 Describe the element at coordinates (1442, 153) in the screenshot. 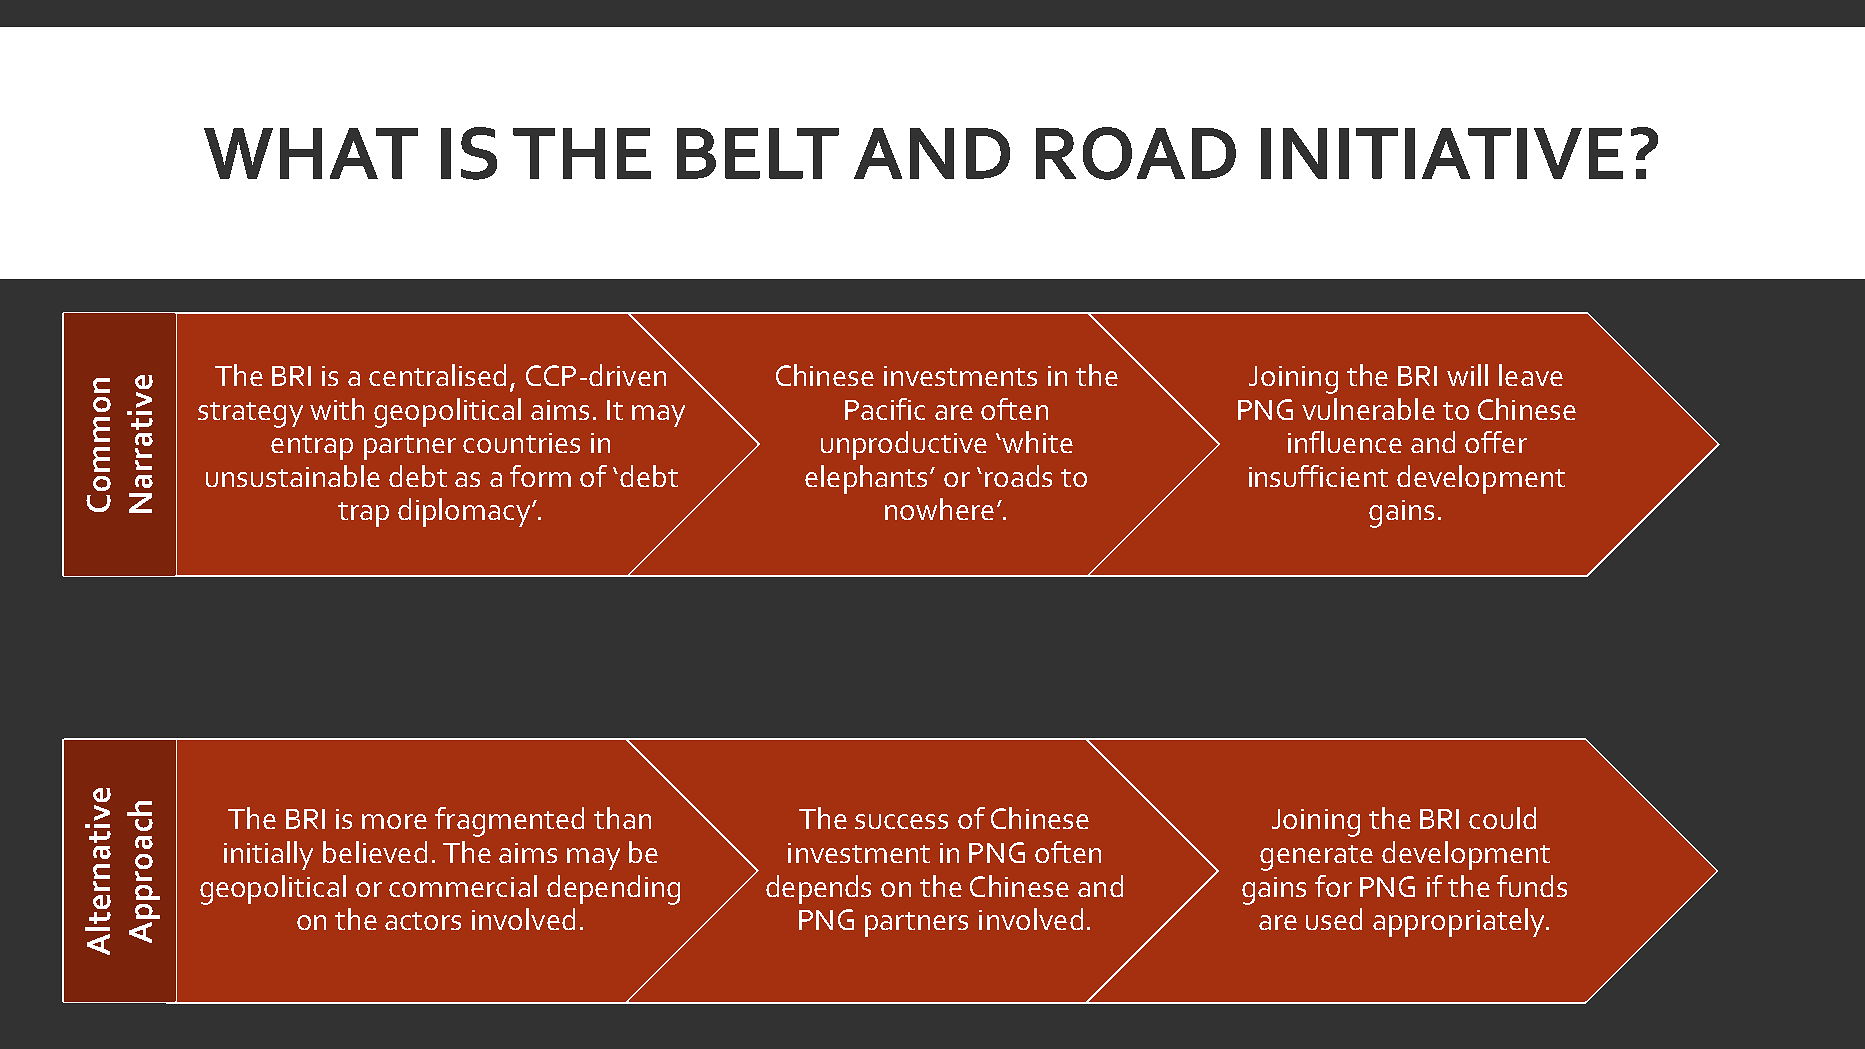

I see `INITIATIVE` at that location.
